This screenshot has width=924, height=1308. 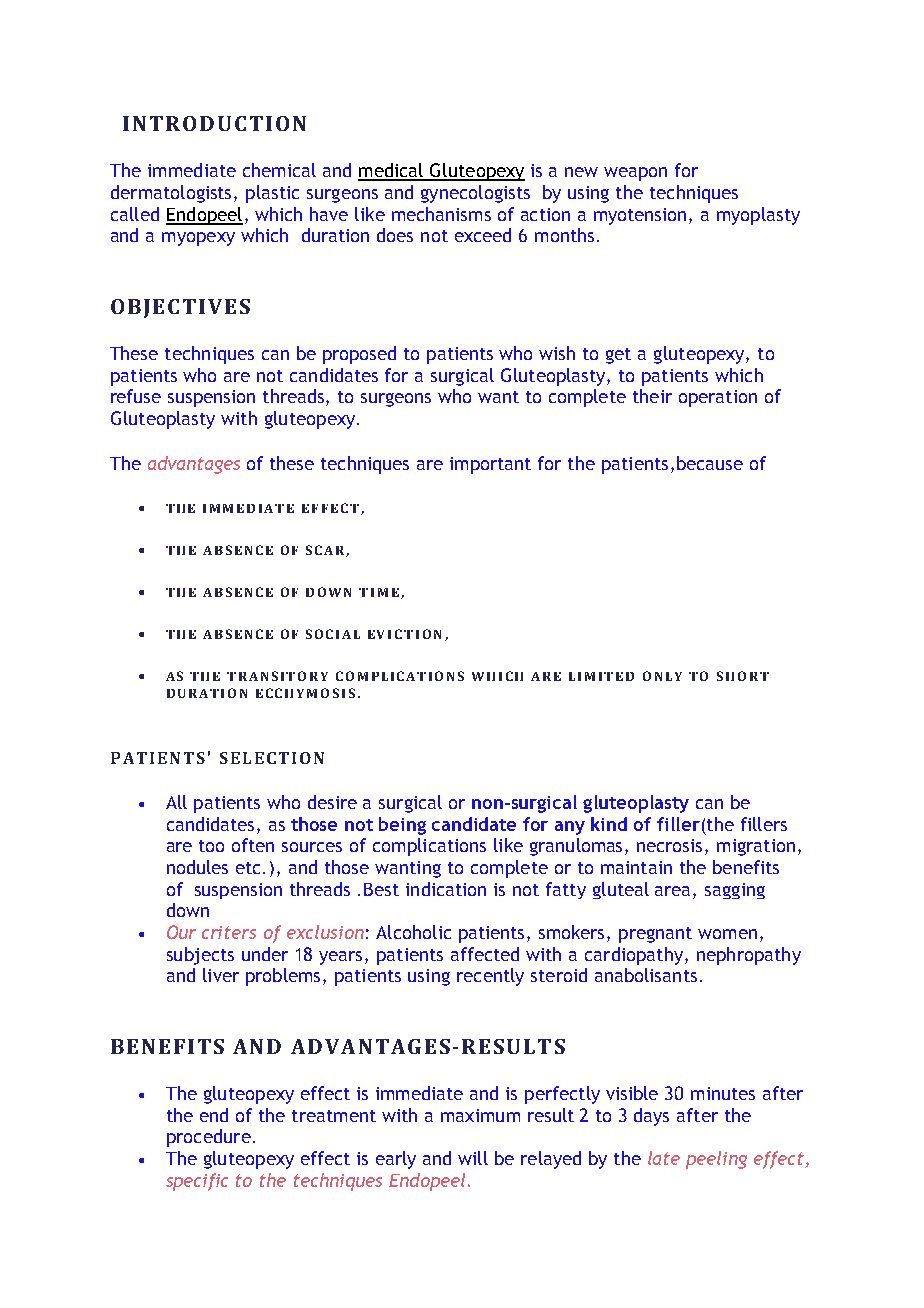 What do you see at coordinates (490, 465) in the screenshot?
I see `important` at bounding box center [490, 465].
